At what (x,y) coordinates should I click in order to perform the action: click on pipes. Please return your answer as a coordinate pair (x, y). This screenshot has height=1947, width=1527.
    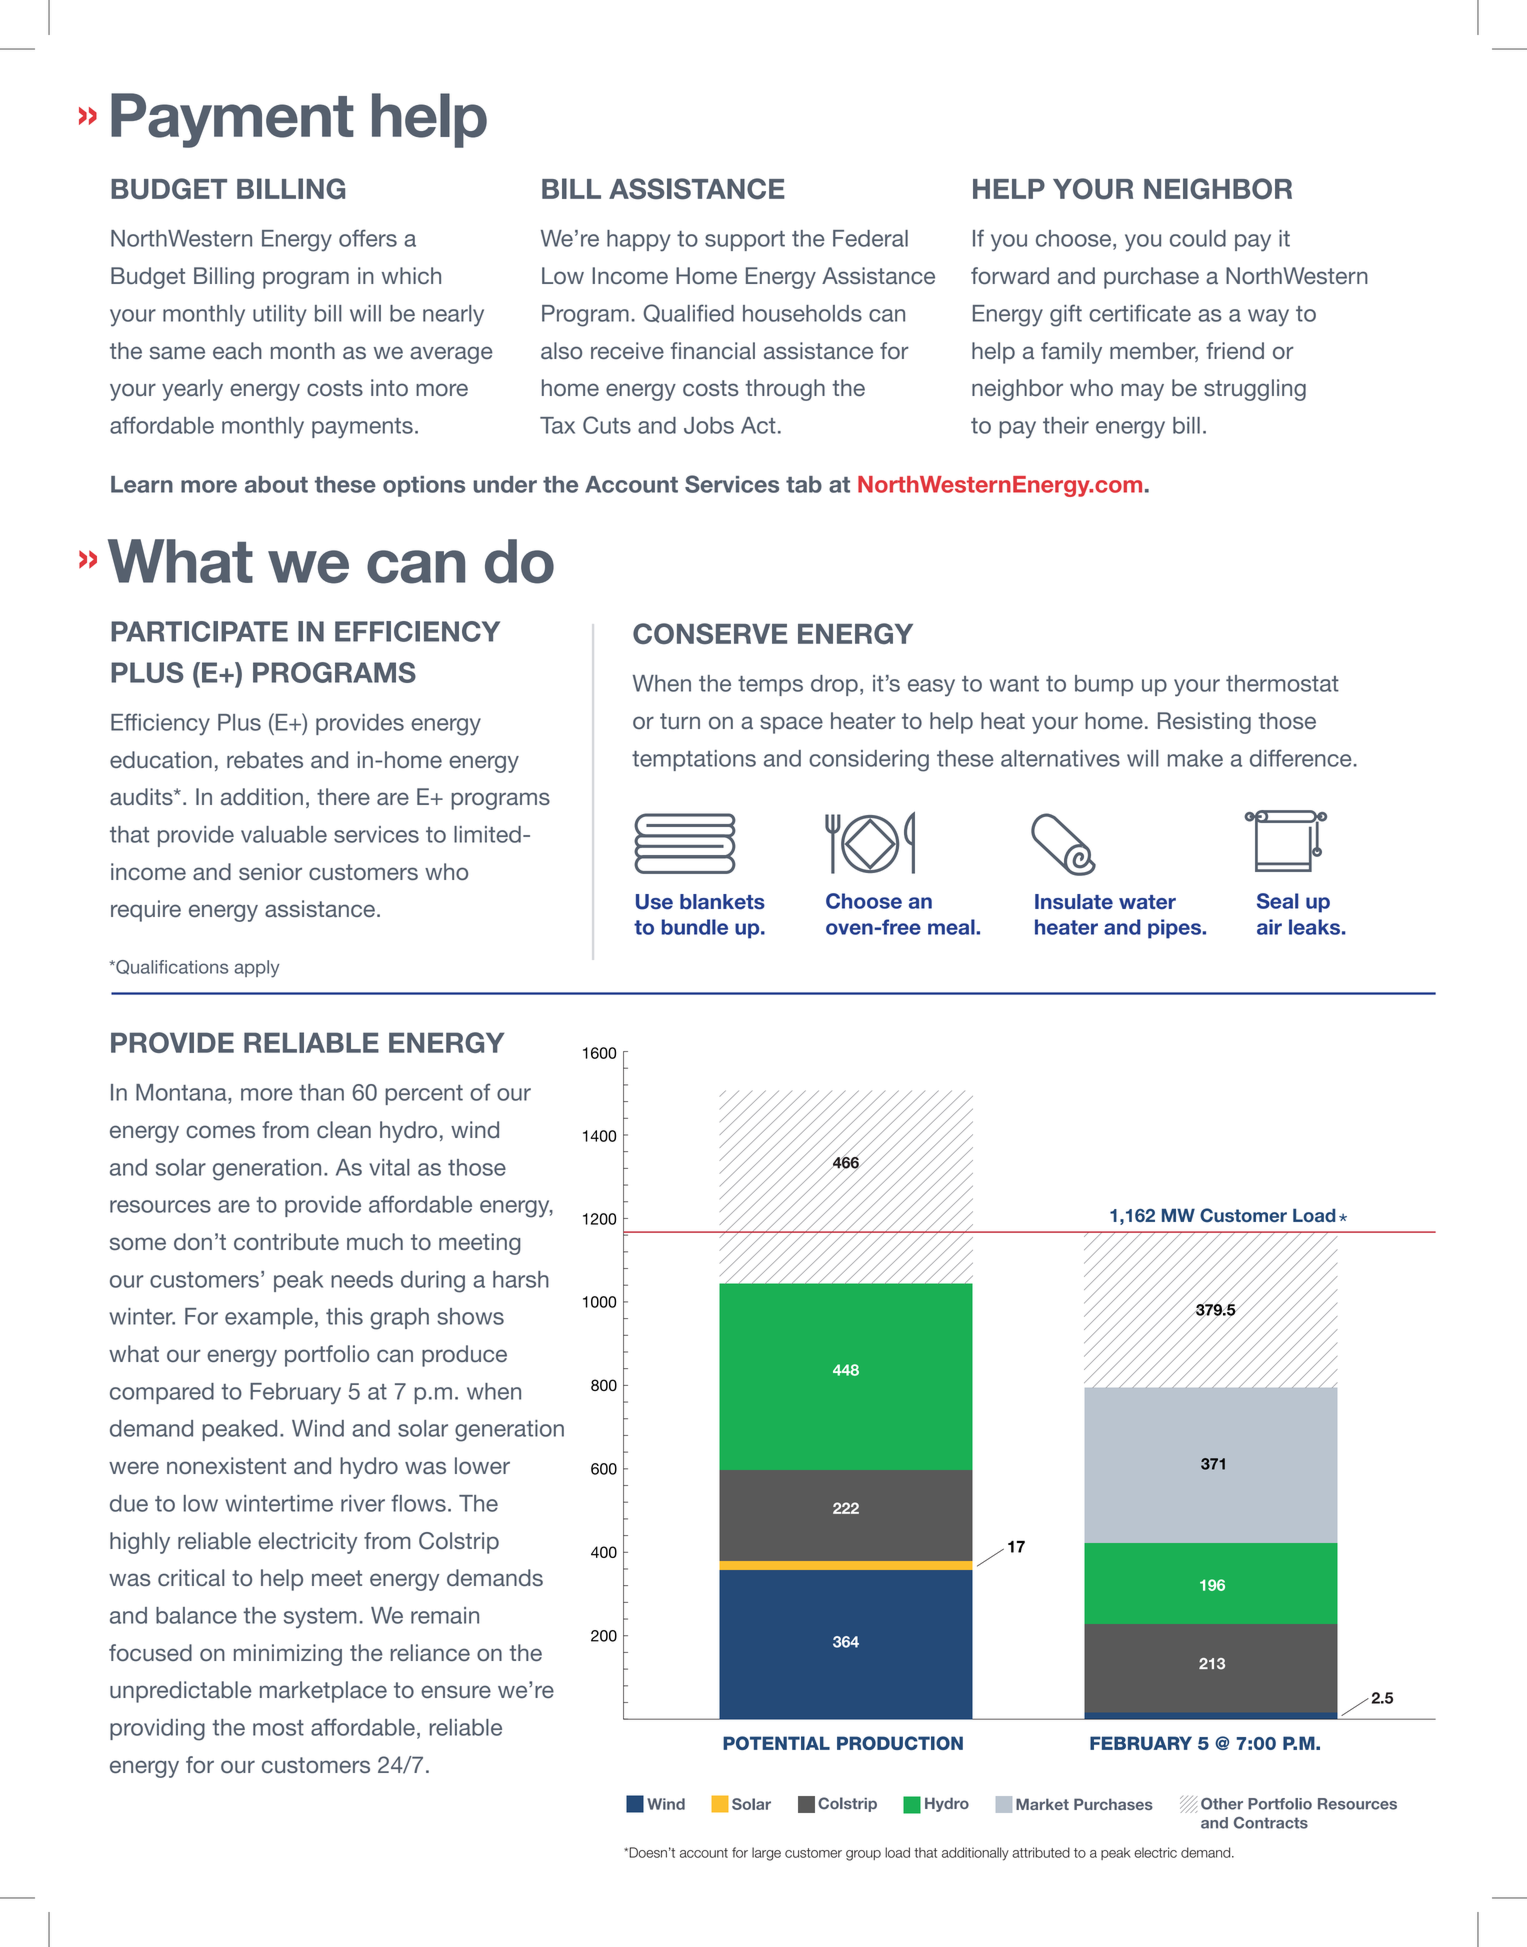
    Looking at the image, I should click on (1175, 929).
